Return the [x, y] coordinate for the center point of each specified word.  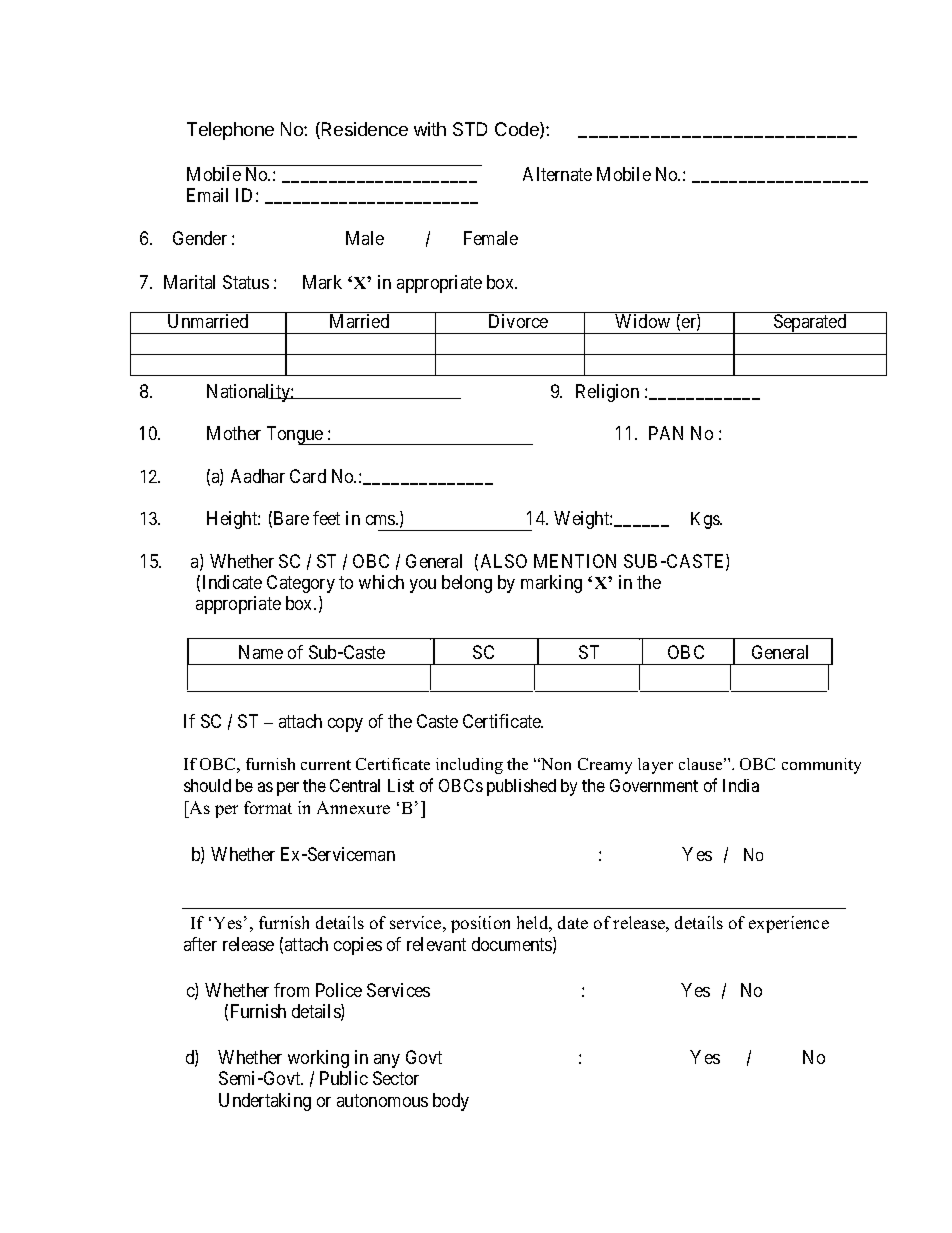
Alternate [557, 174]
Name [261, 652]
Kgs [706, 520]
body [451, 1102]
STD [470, 129]
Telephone [230, 131]
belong [467, 584]
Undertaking [265, 1102]
